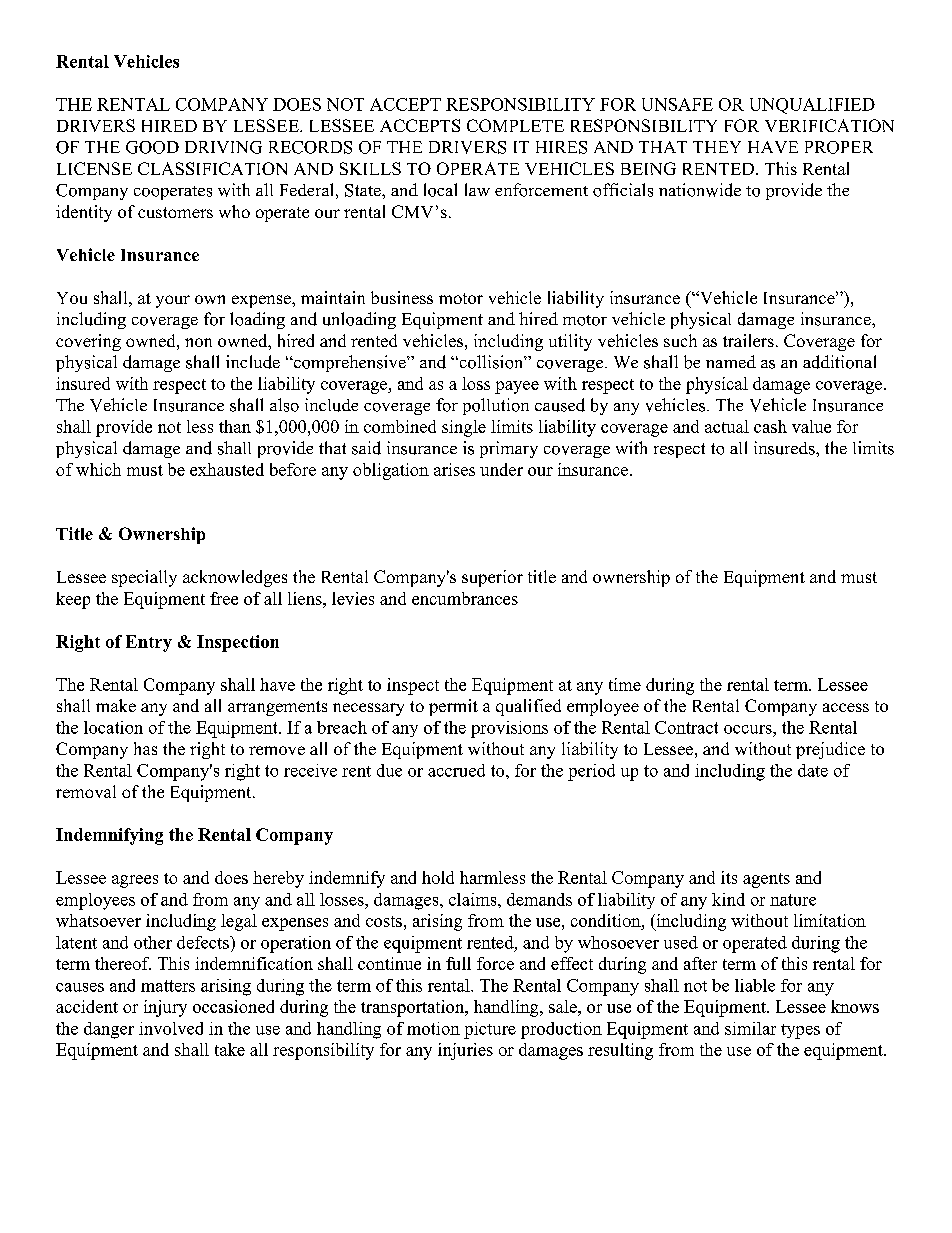  What do you see at coordinates (152, 147) in the screenshot?
I see `GOOD` at bounding box center [152, 147].
